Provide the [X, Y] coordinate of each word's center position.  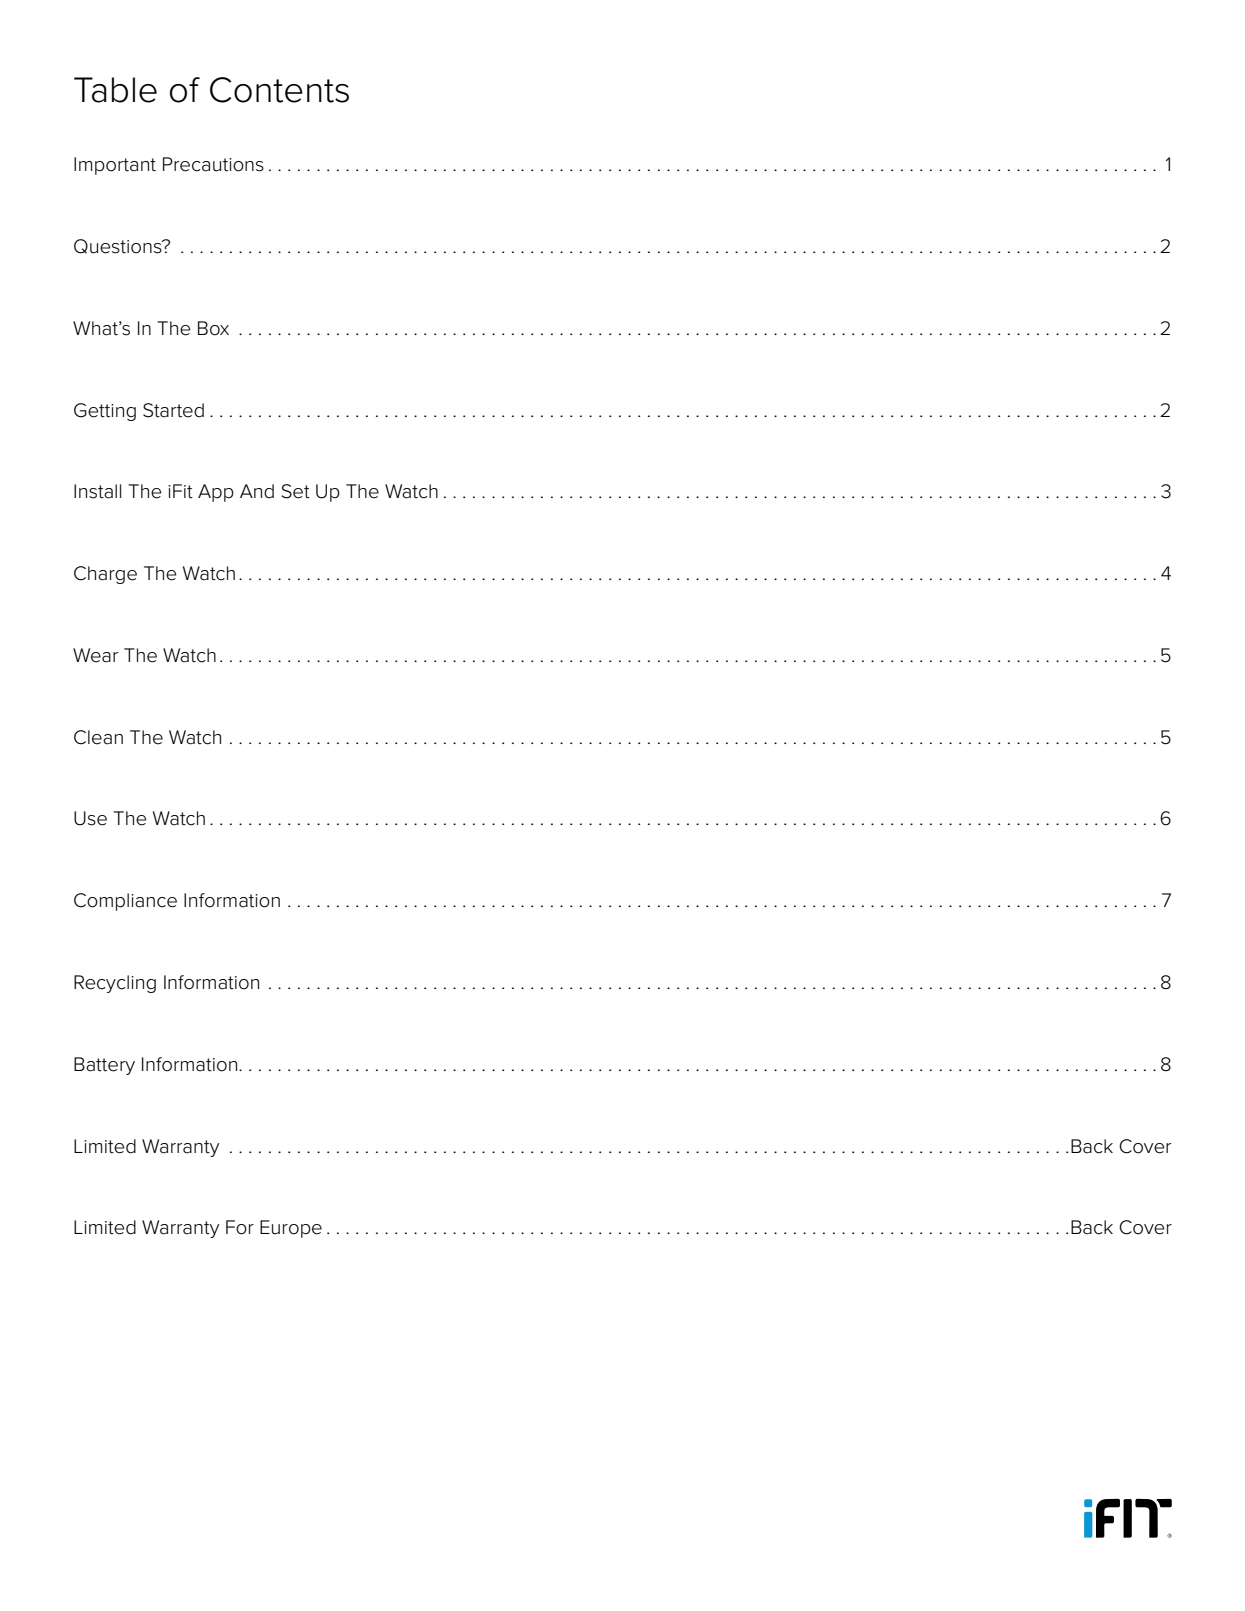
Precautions [213, 164]
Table [115, 90]
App [216, 493]
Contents [279, 90]
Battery [104, 1066]
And [257, 491]
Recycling [115, 984]
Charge [105, 575]
